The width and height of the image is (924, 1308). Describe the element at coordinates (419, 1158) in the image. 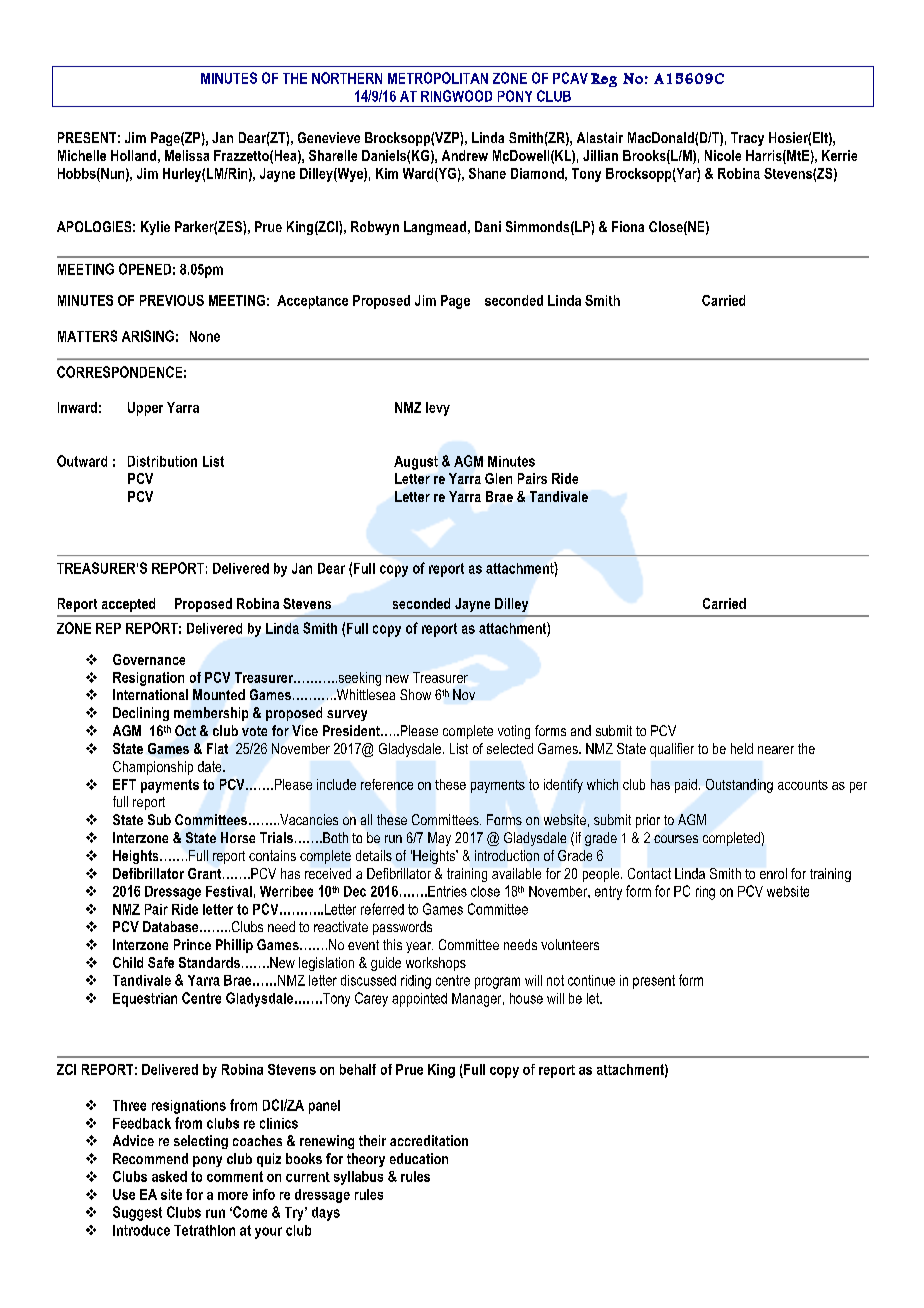

I see `education` at that location.
